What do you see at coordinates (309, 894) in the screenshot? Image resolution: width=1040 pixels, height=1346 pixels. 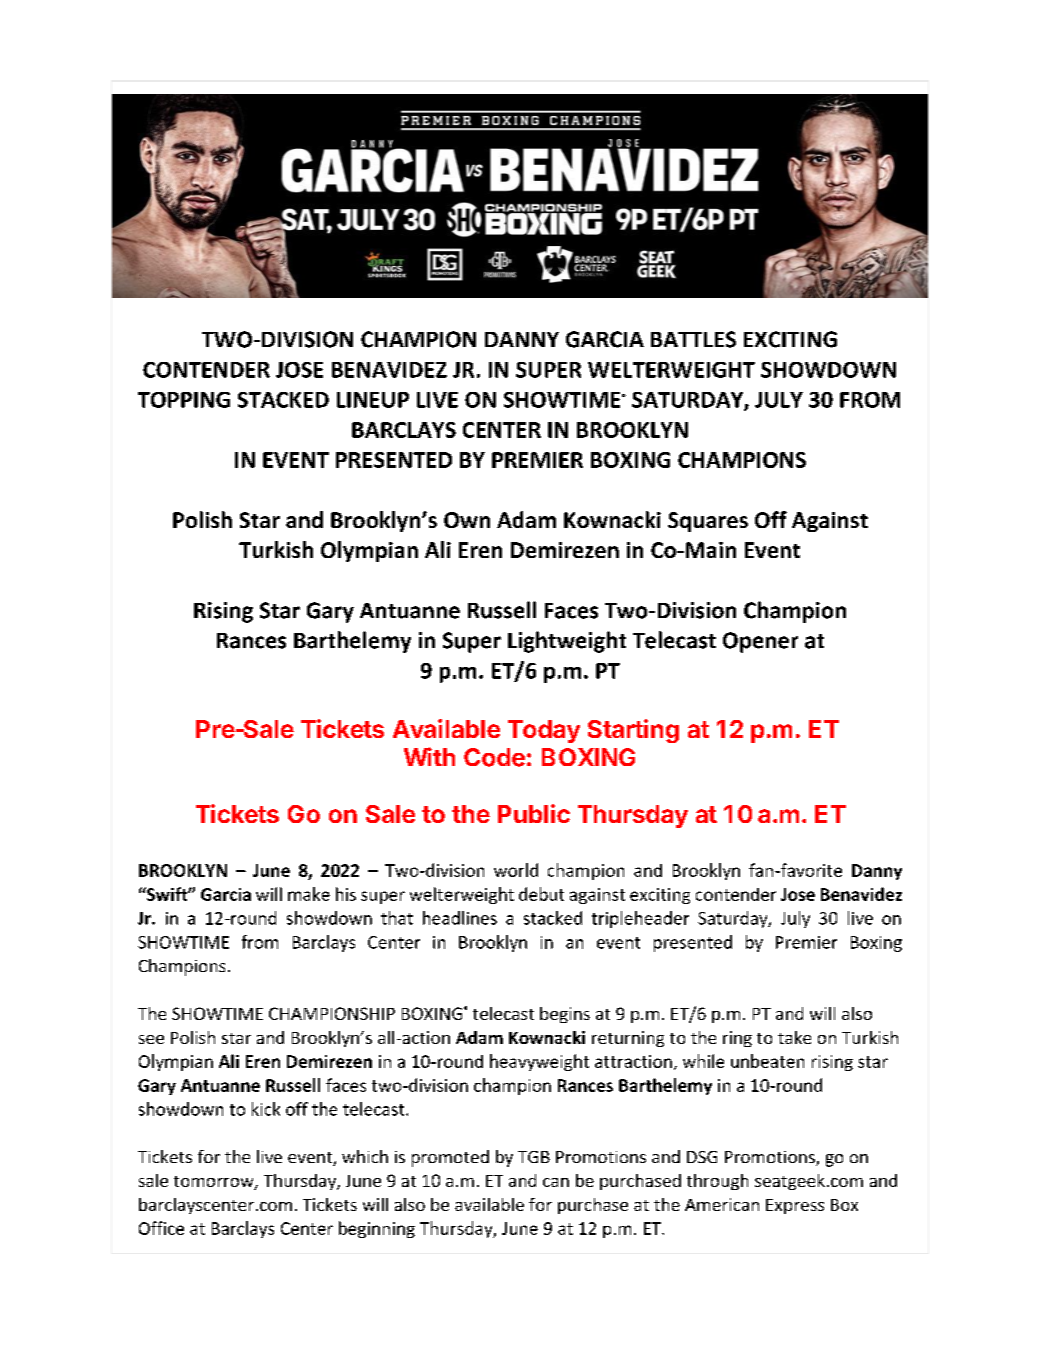 I see `make` at bounding box center [309, 894].
